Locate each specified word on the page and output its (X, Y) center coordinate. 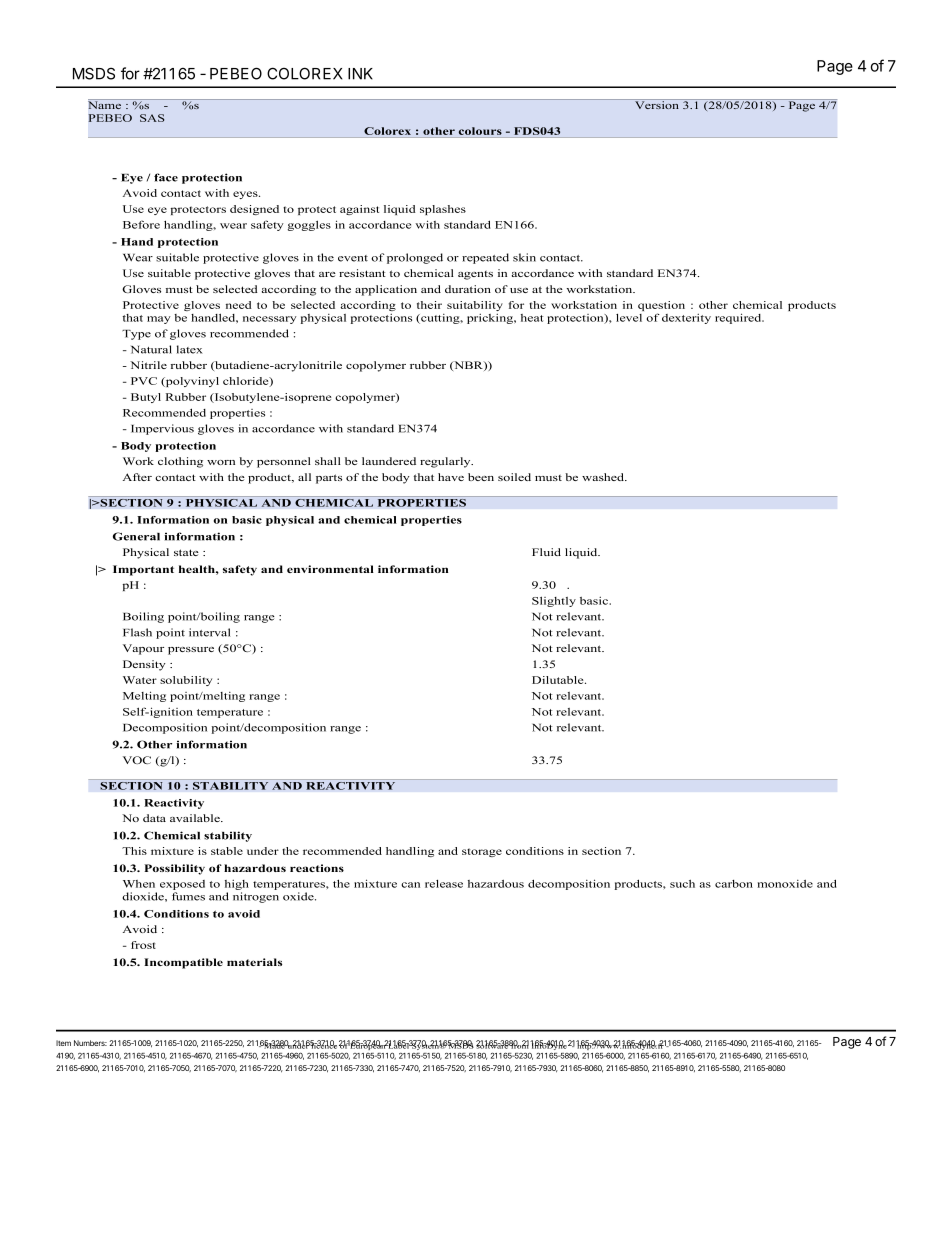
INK (360, 74)
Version (657, 104)
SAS (152, 118)
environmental (330, 569)
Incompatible (183, 963)
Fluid (546, 552)
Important (143, 570)
